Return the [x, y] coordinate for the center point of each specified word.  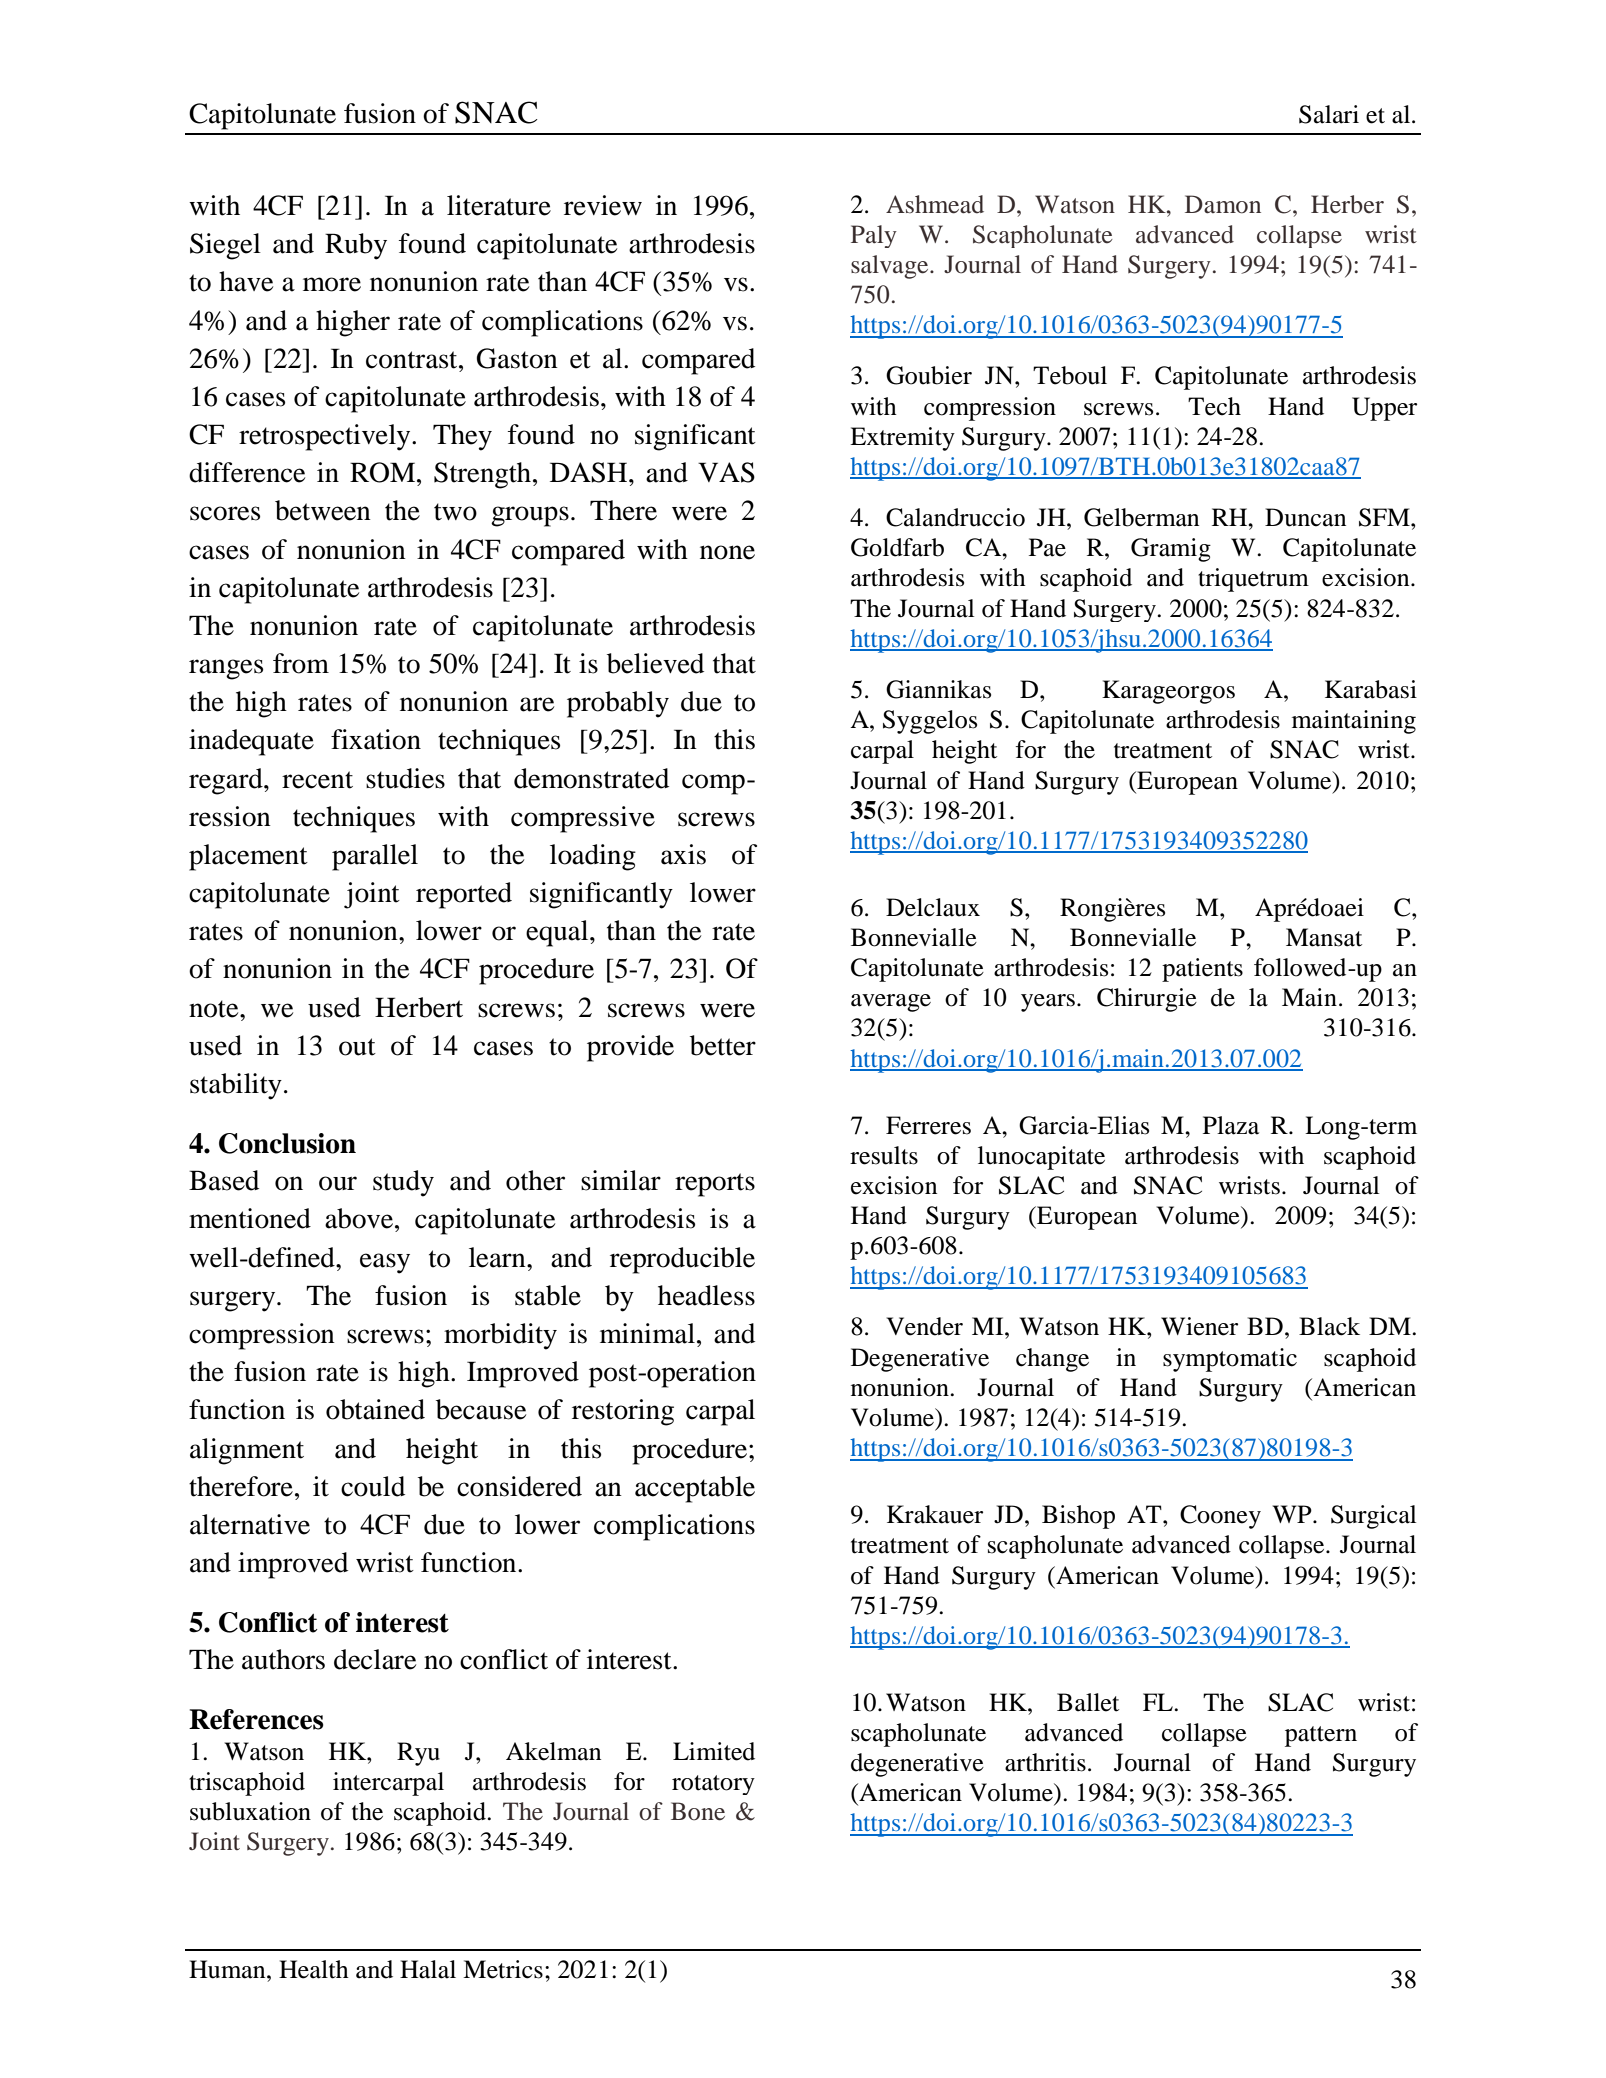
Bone [698, 1811]
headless [706, 1295]
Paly [874, 236]
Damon [1223, 204]
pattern [1321, 1736]
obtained [375, 1409]
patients [1202, 970]
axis [683, 854]
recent [317, 780]
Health [314, 1969]
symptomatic [1230, 1360]
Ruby [356, 246]
